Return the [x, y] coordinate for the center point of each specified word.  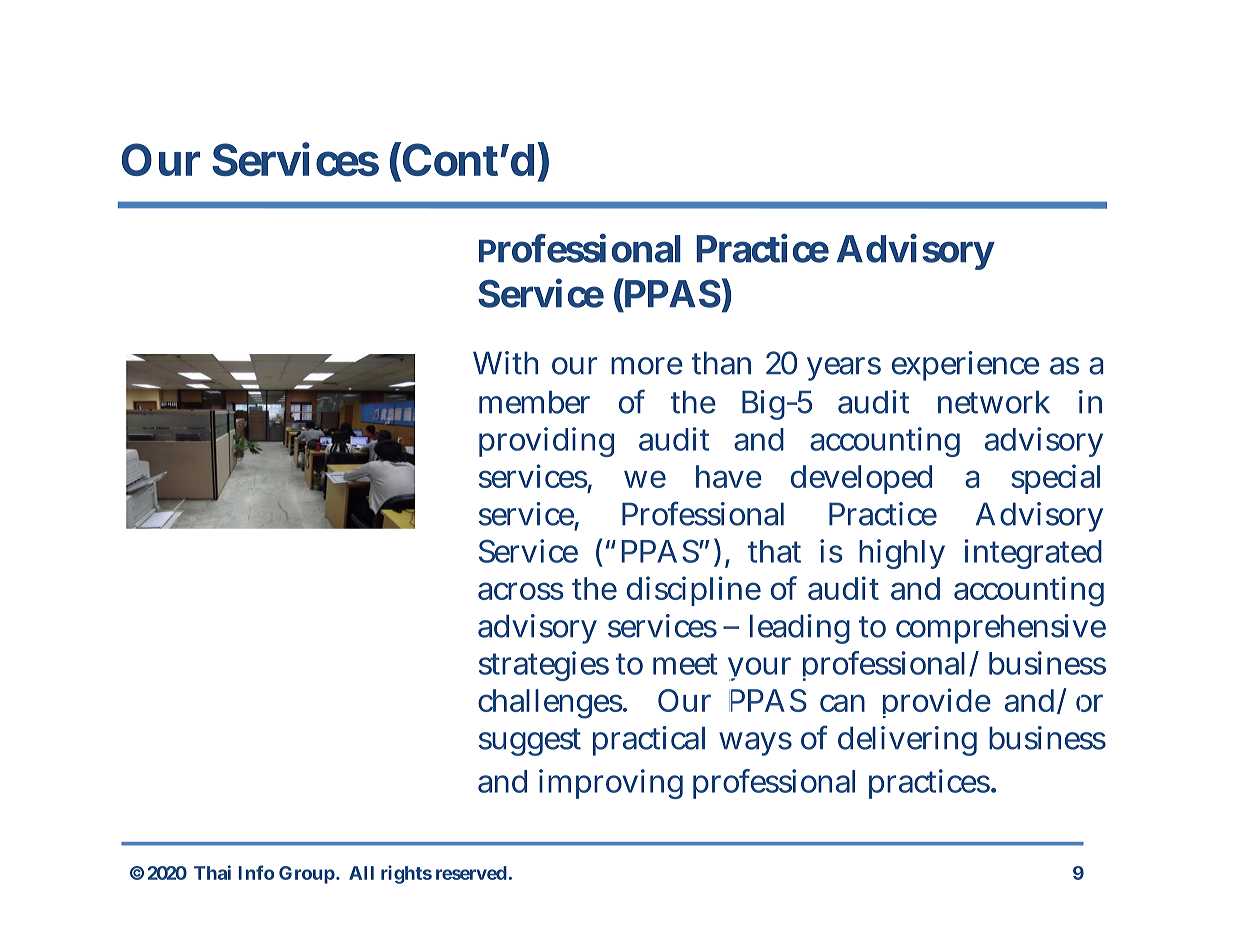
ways [755, 744]
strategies [544, 666]
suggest [530, 742]
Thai [212, 872]
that [774, 551]
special [1055, 479]
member [534, 402]
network [993, 402]
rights [406, 874]
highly [901, 554]
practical [649, 741]
